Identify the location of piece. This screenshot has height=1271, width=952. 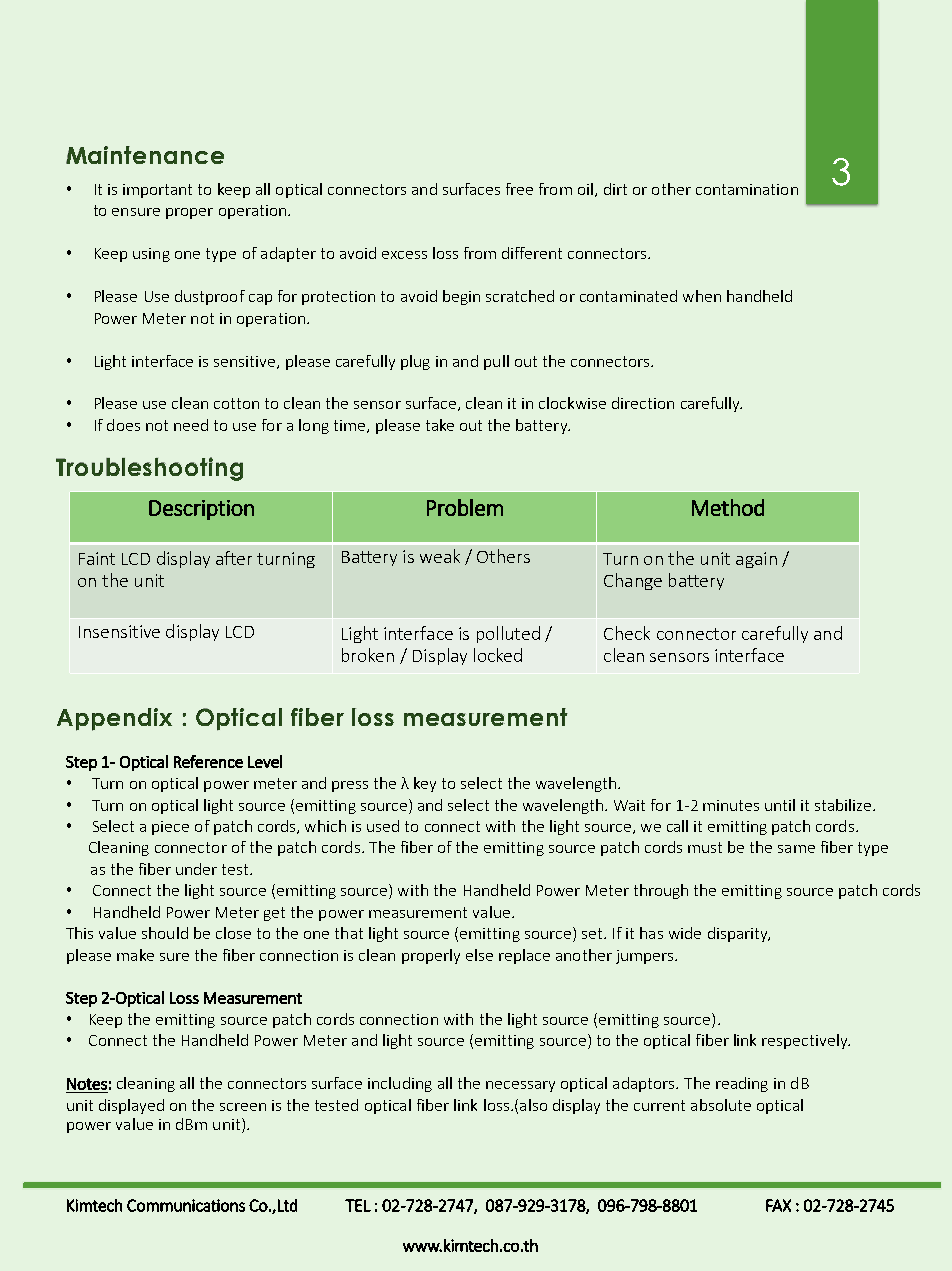
(170, 828).
